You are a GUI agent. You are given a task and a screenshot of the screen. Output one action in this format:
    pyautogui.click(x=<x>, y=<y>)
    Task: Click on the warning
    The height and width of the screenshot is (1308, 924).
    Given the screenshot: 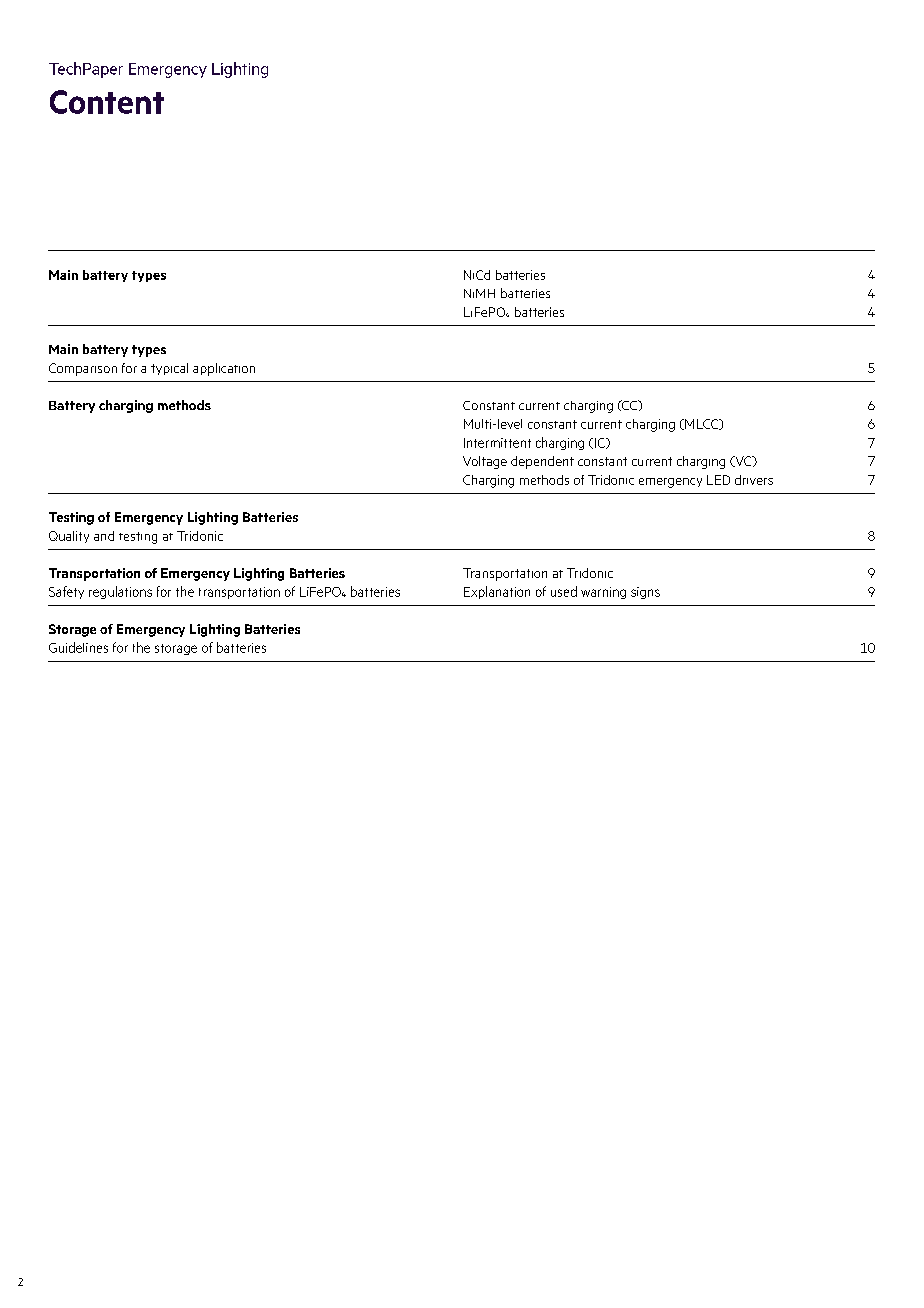 What is the action you would take?
    pyautogui.click(x=603, y=593)
